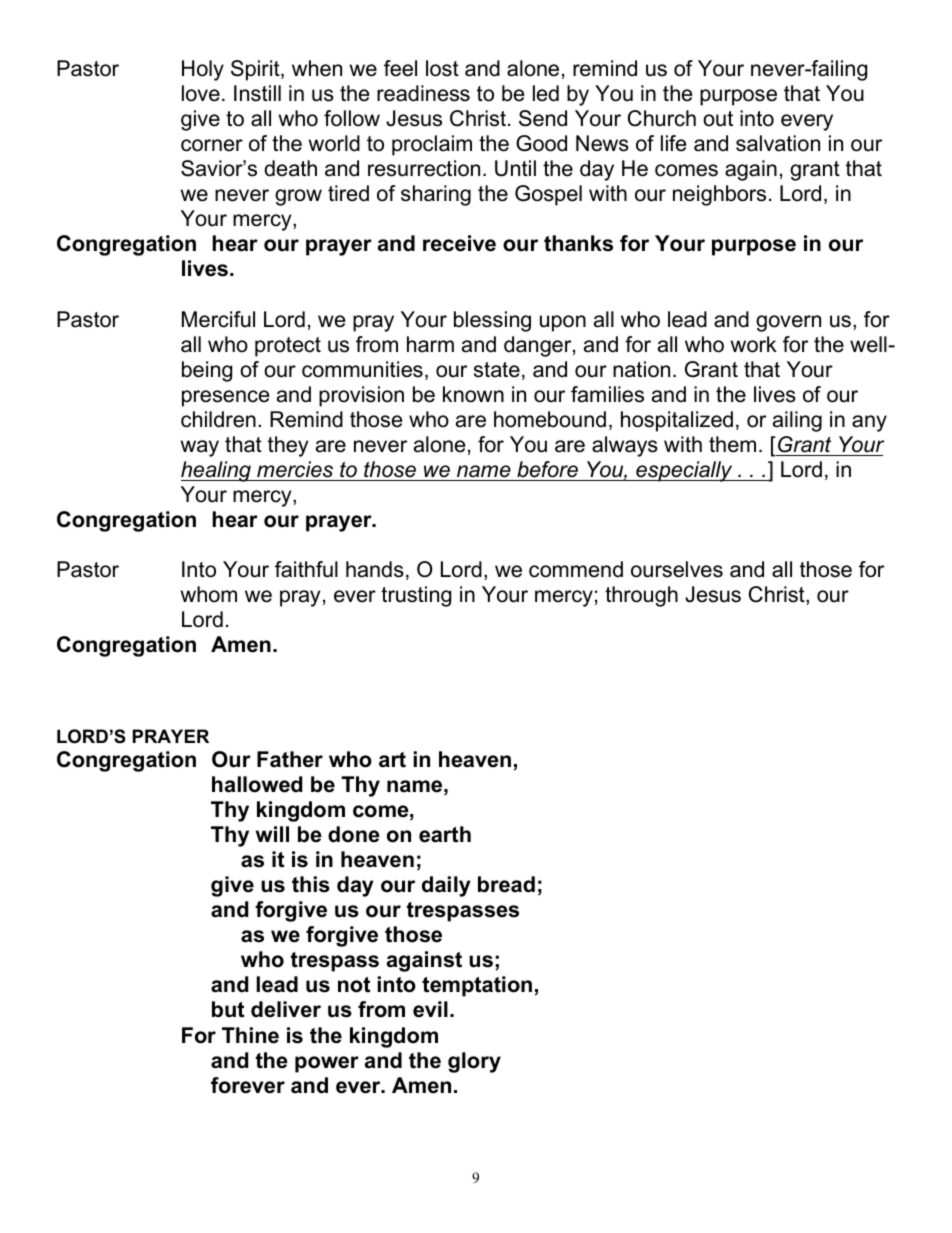 The height and width of the screenshot is (1233, 952). Describe the element at coordinates (474, 1062) in the screenshot. I see `glory` at that location.
